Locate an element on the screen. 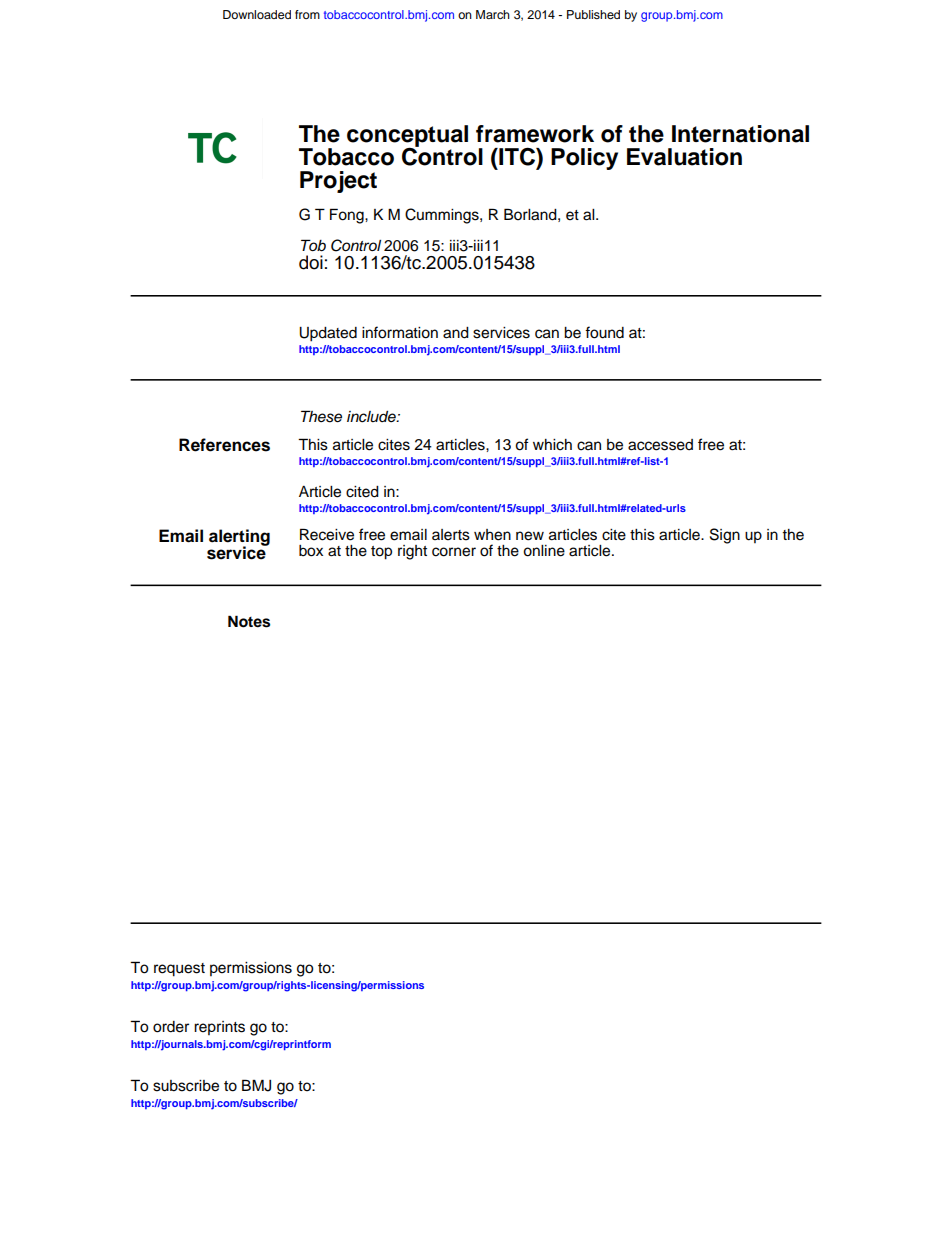 The width and height of the screenshot is (952, 1233). Published is located at coordinates (593, 14).
